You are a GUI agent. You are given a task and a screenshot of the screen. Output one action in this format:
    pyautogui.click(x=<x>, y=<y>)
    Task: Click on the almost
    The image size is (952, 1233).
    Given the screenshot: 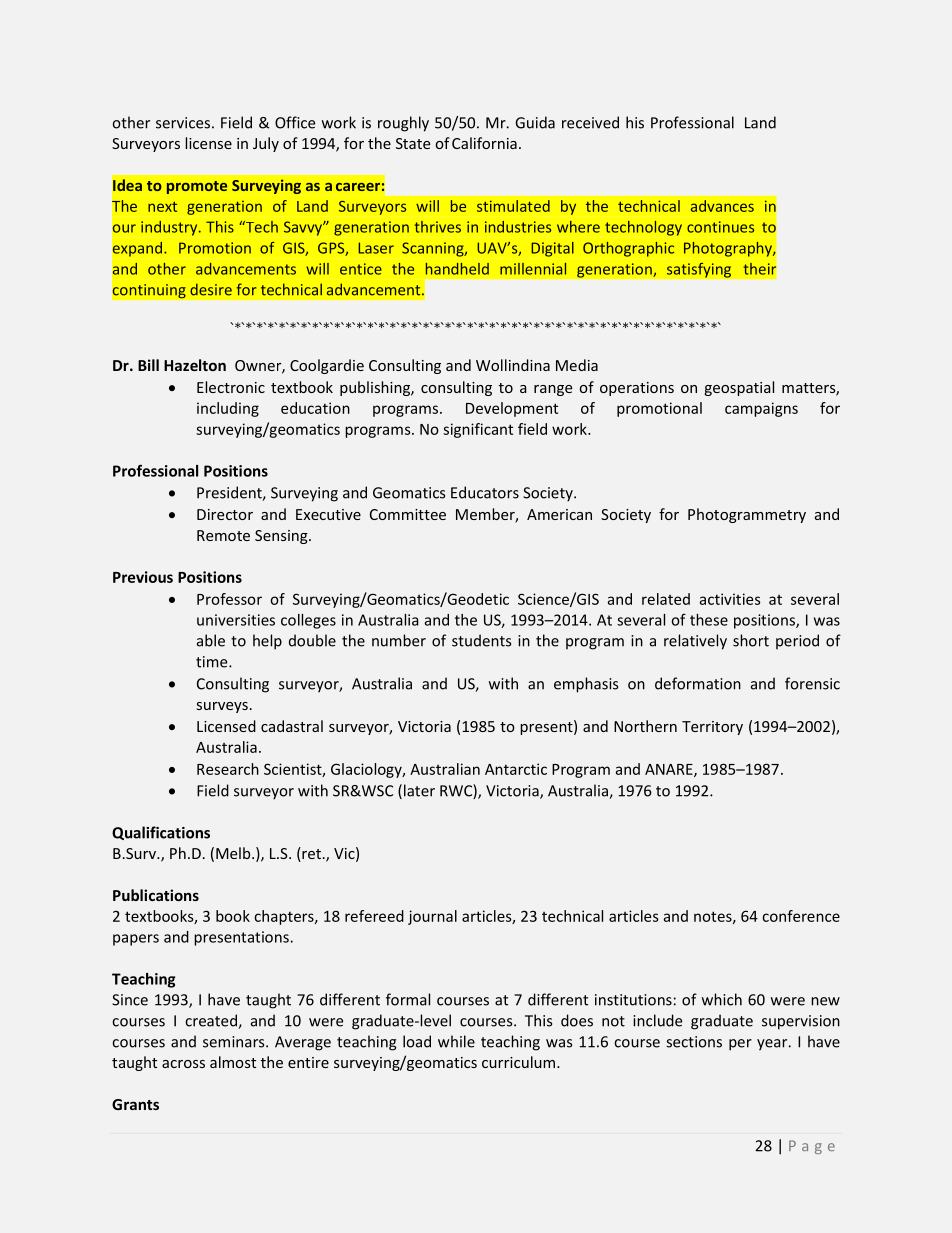 What is the action you would take?
    pyautogui.click(x=233, y=1062)
